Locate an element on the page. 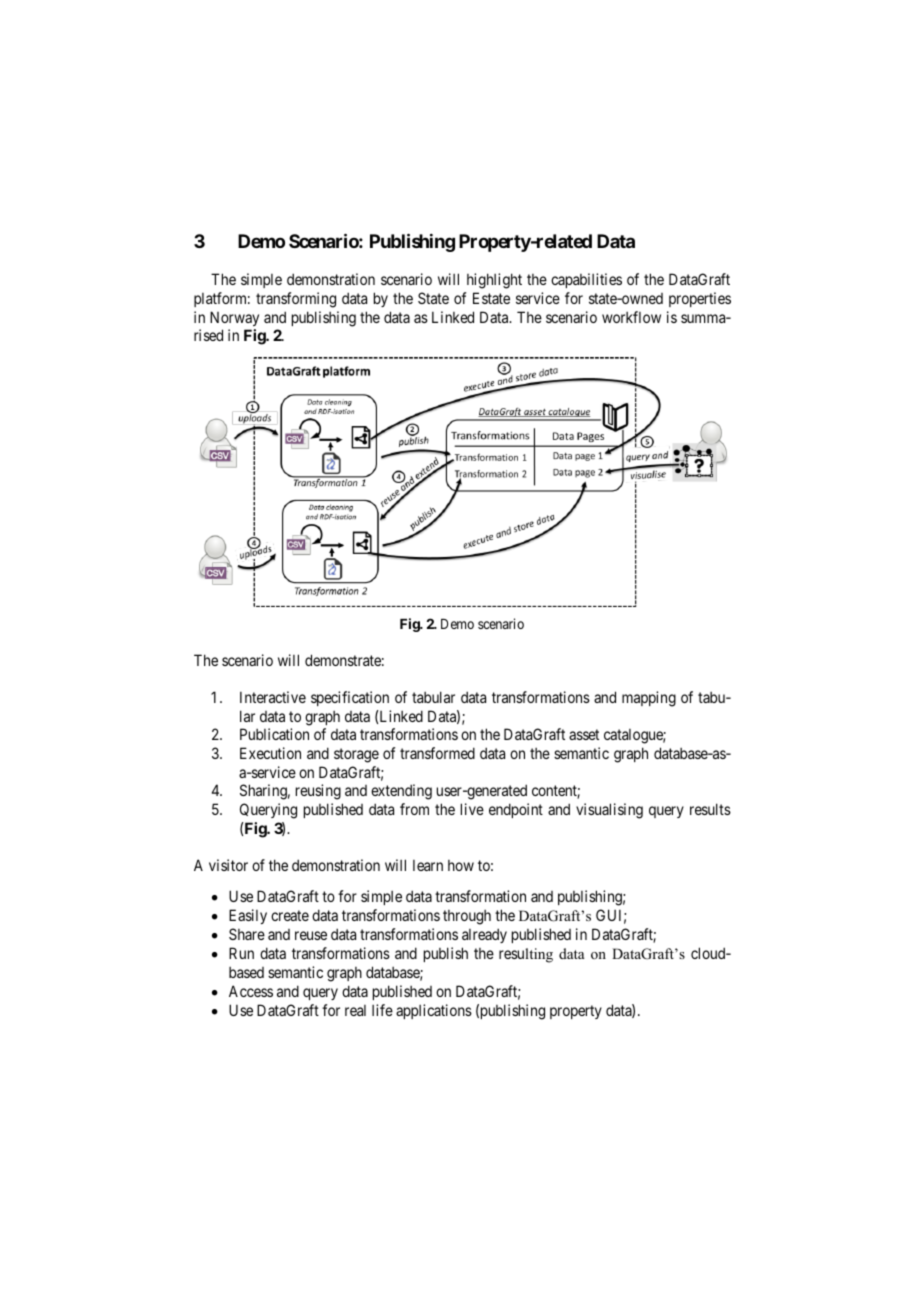 This image has height=1308, width=924. Access is located at coordinates (251, 991).
